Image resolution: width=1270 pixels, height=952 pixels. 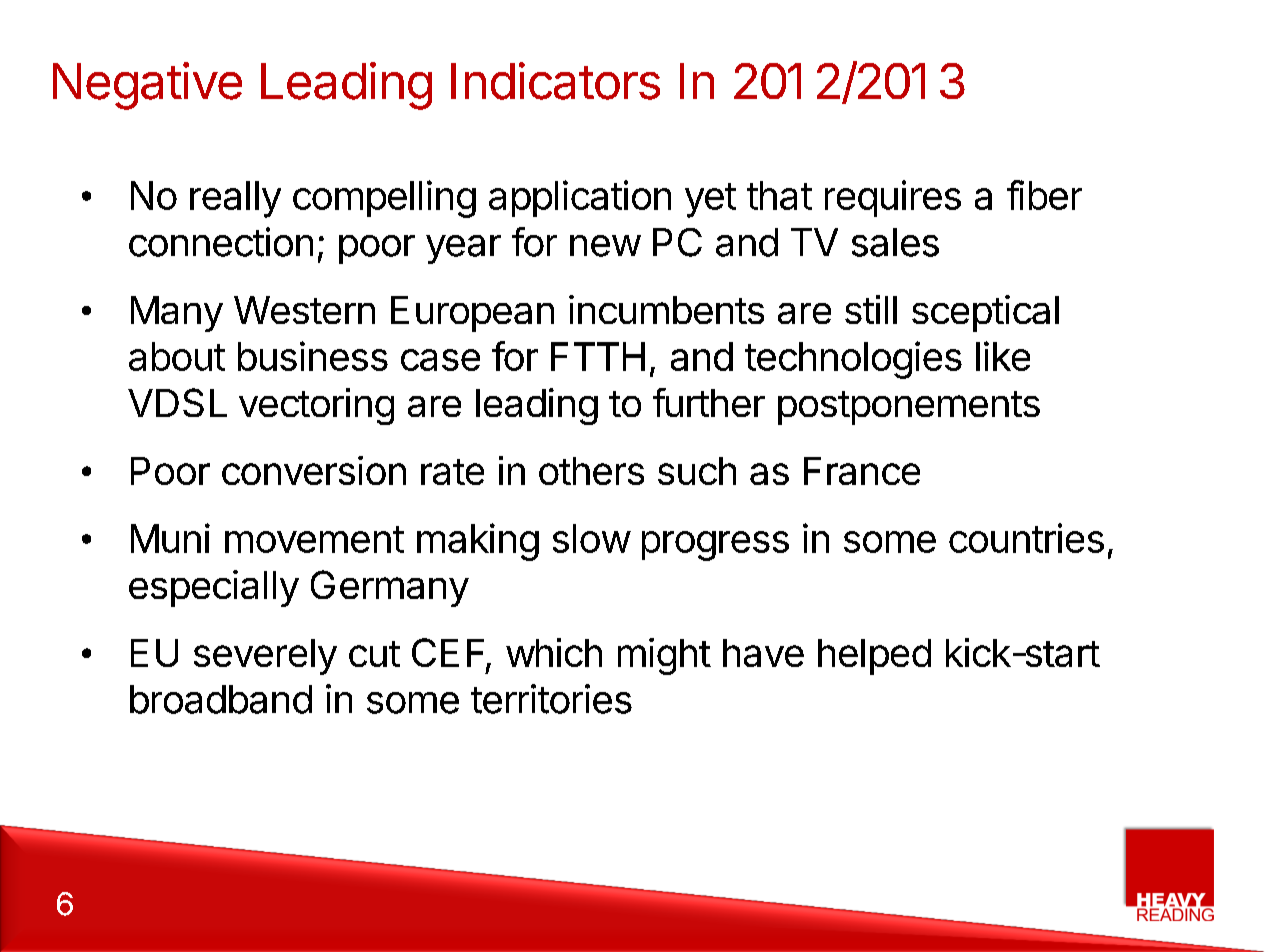 What do you see at coordinates (874, 657) in the screenshot?
I see `helped` at bounding box center [874, 657].
